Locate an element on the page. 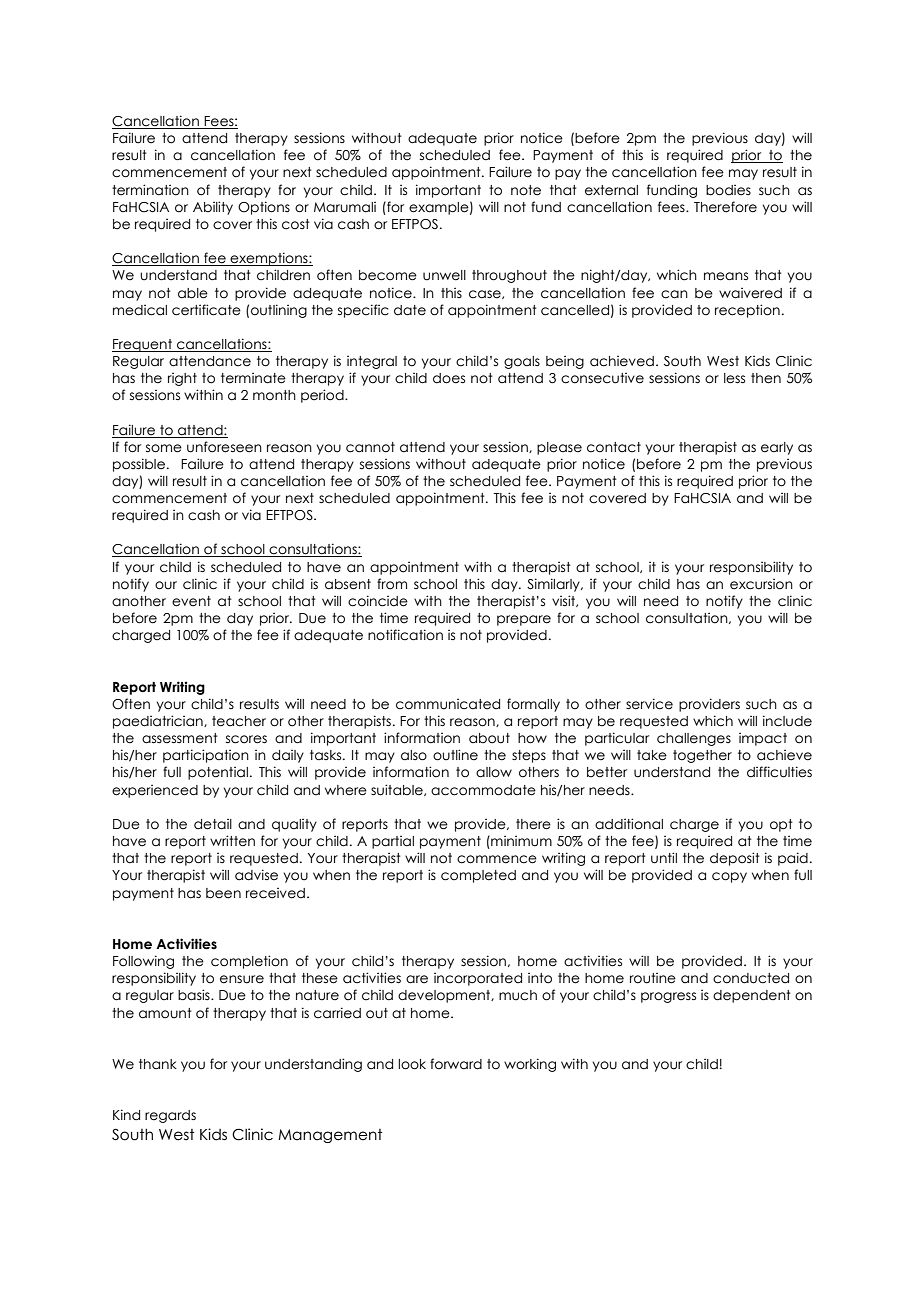  been is located at coordinates (223, 893).
